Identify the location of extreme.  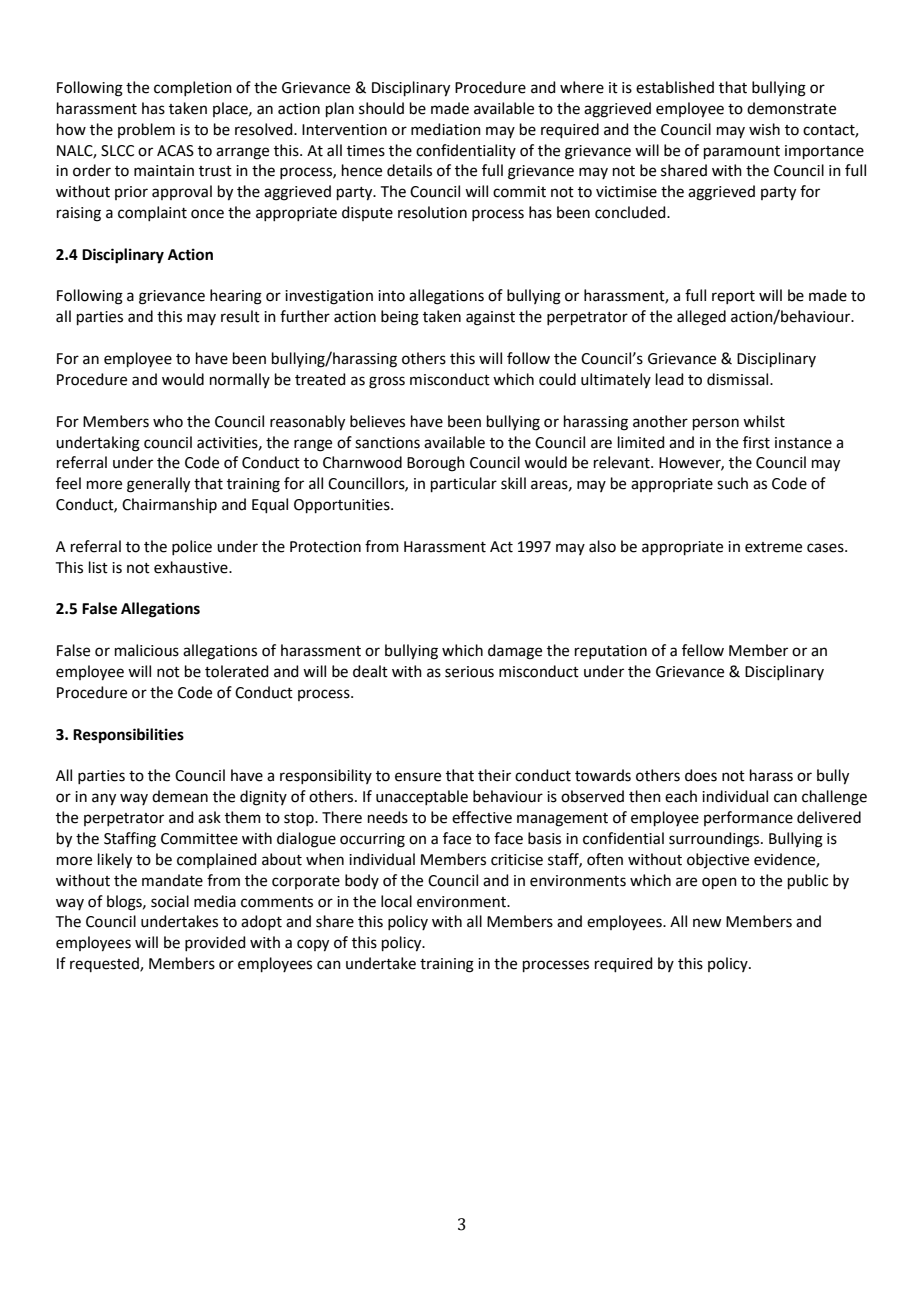
(773, 547).
